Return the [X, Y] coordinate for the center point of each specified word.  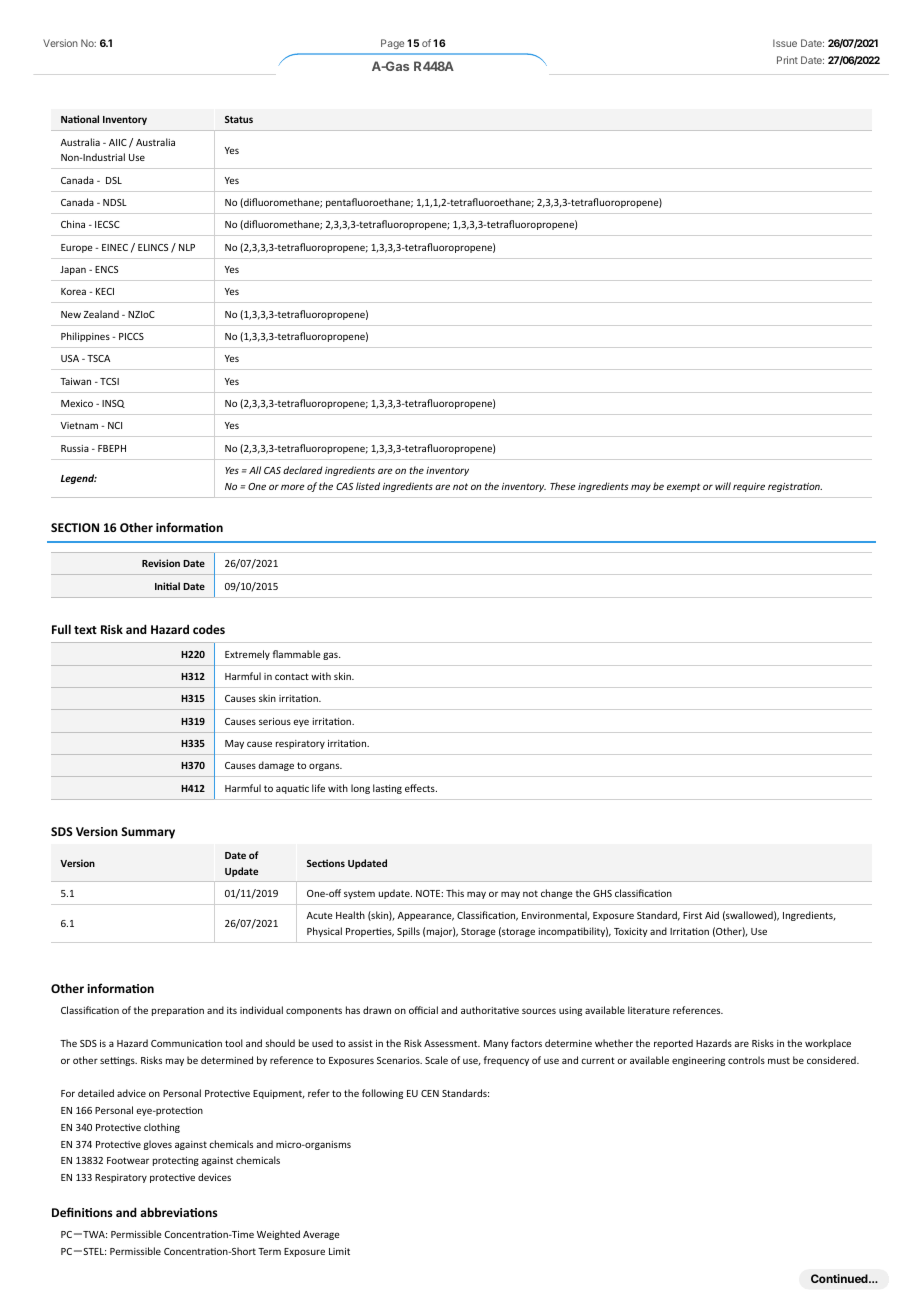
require [749, 487]
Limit [339, 1251]
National [80, 119]
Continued [840, 1278]
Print [787, 60]
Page [392, 44]
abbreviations [178, 1212]
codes [209, 629]
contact [292, 676]
